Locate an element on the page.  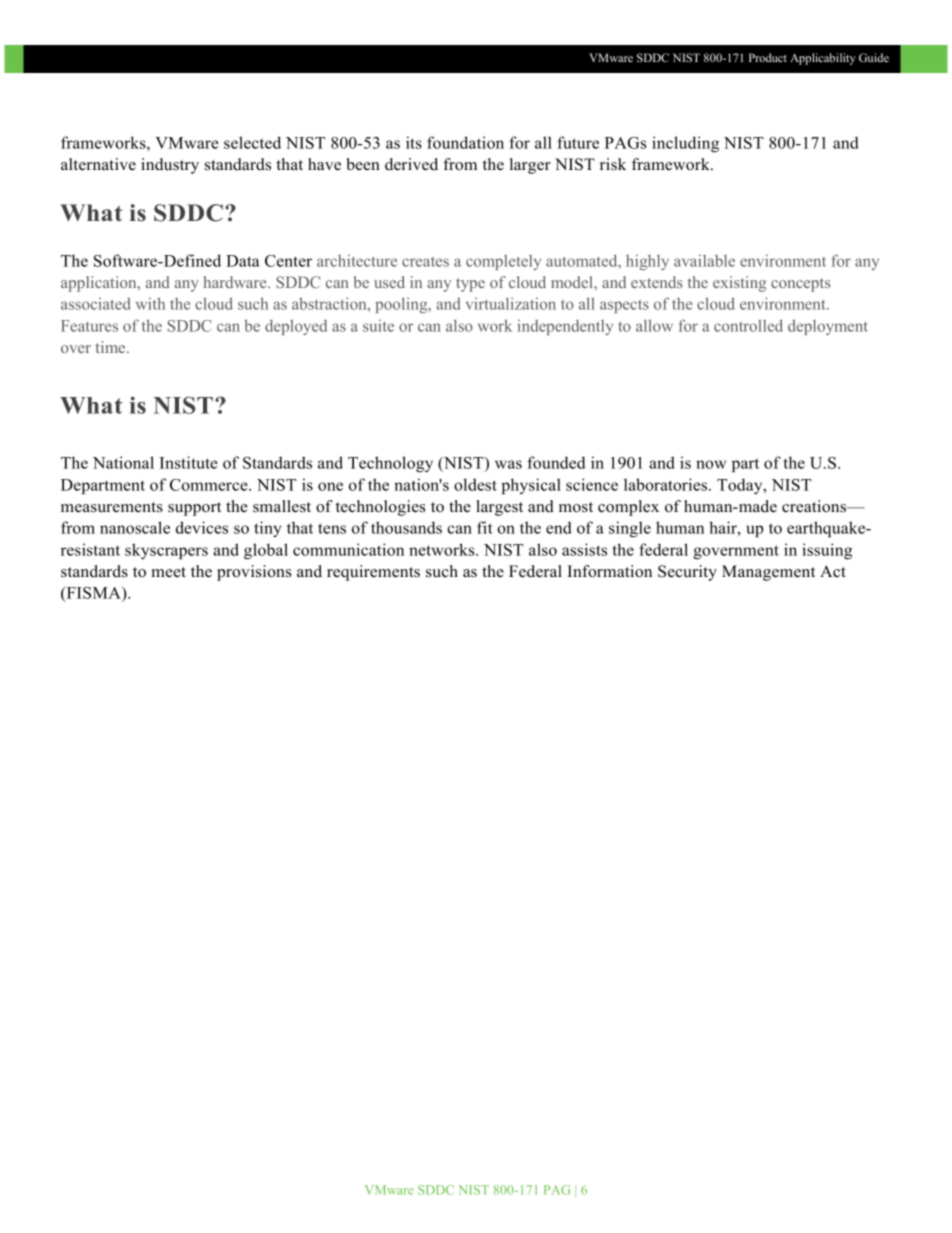
selected is located at coordinates (252, 142).
